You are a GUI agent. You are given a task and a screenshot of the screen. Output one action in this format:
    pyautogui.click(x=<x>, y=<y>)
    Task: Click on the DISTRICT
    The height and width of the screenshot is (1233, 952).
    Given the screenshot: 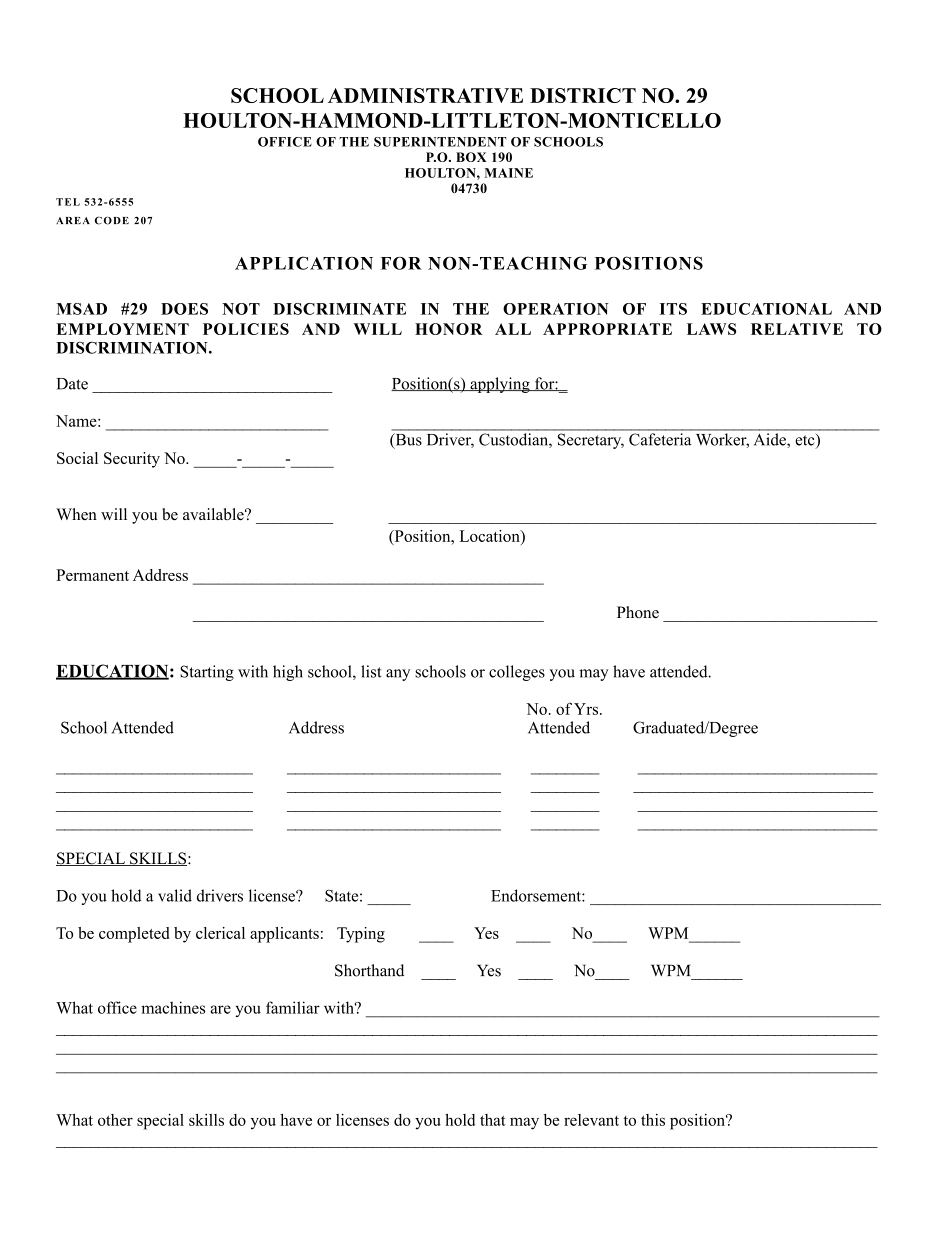 What is the action you would take?
    pyautogui.click(x=583, y=95)
